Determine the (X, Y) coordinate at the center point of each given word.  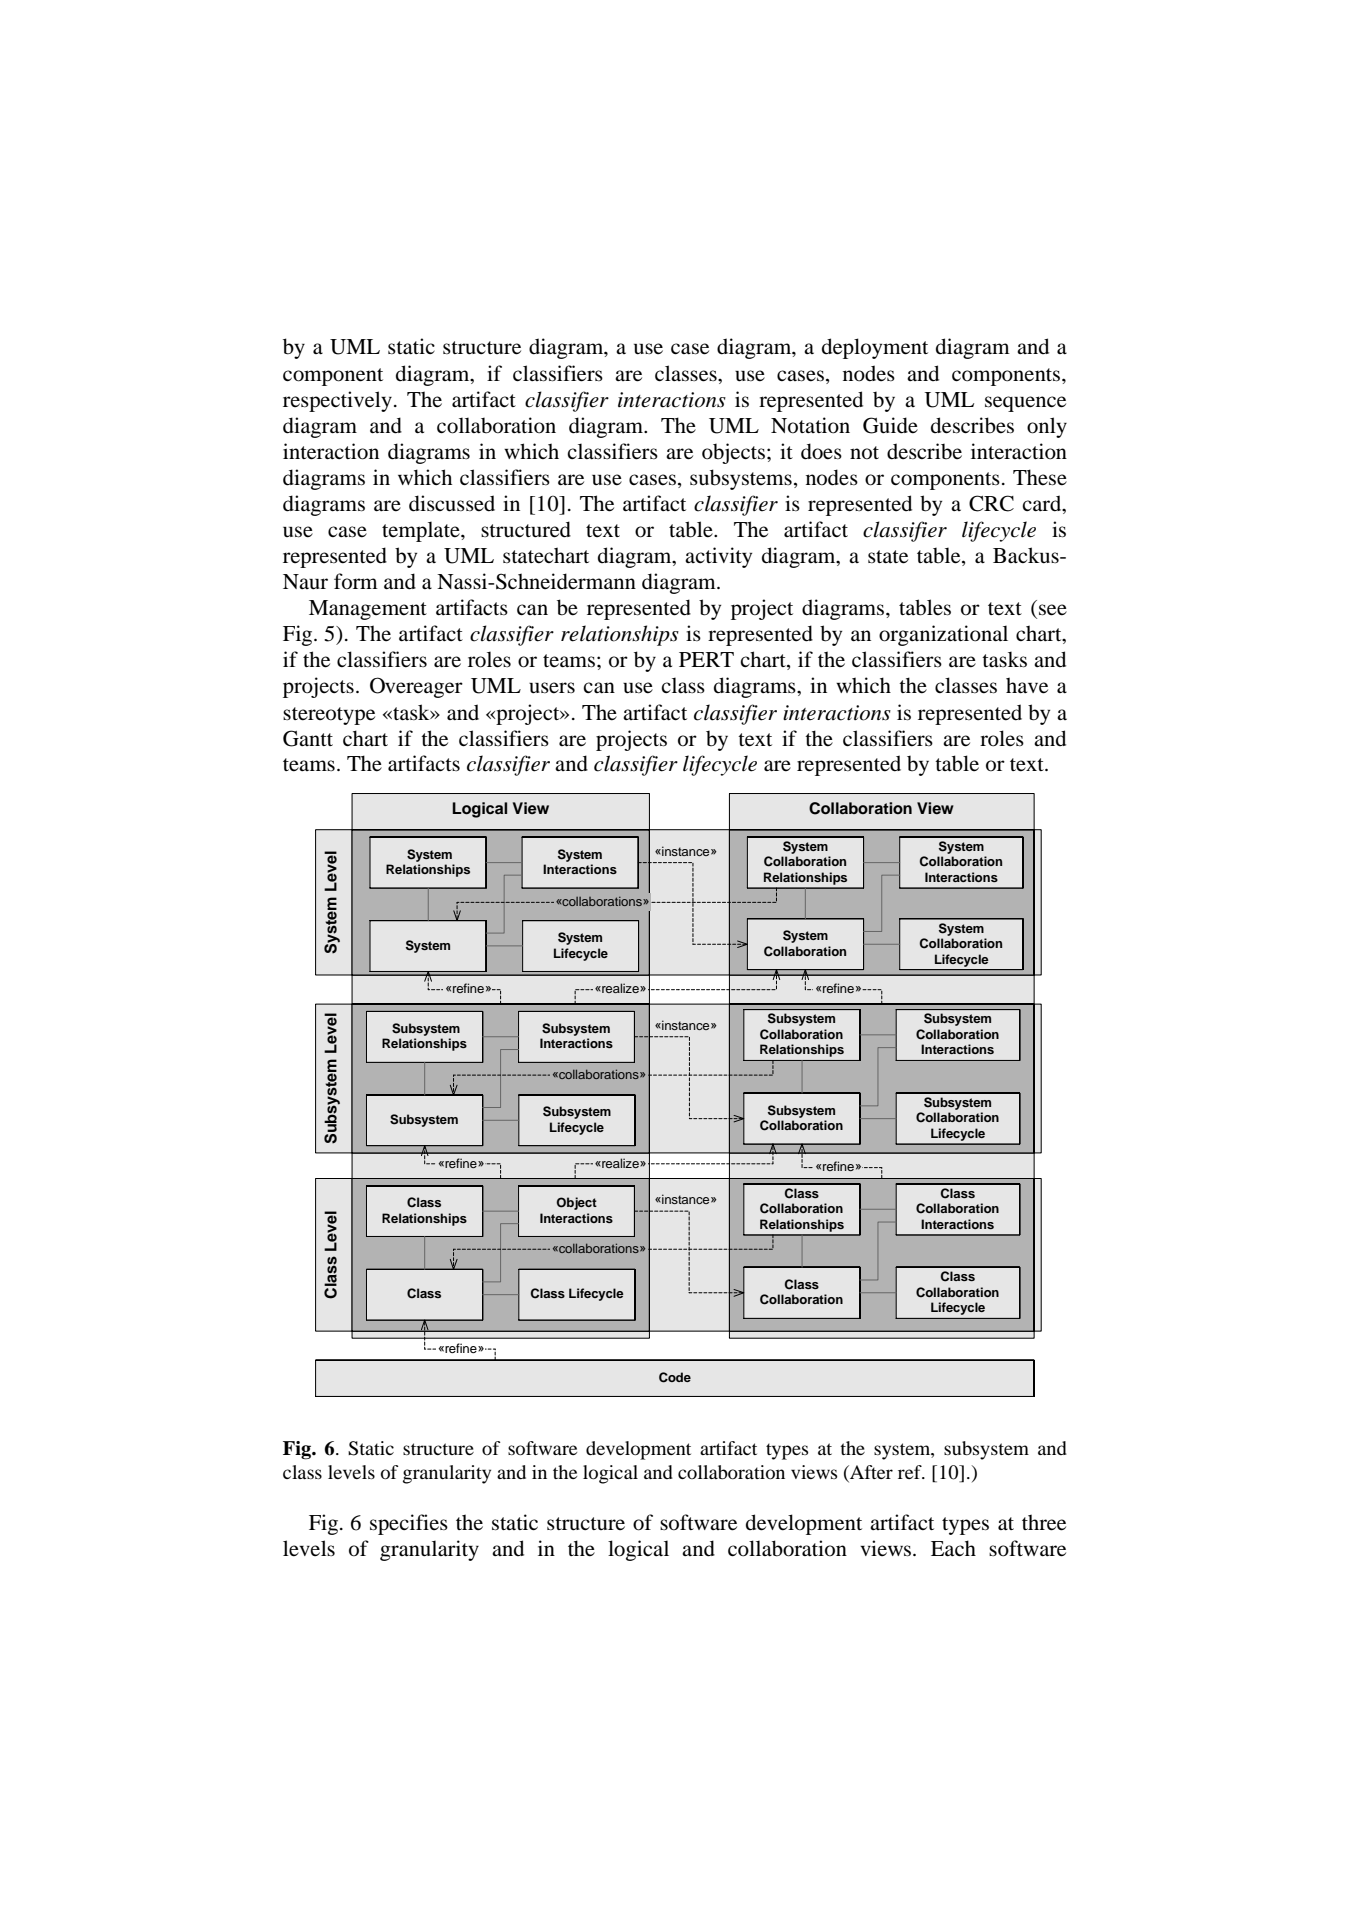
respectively (337, 401)
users (552, 688)
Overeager (416, 687)
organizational (943, 635)
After (870, 1473)
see (1053, 610)
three (1044, 1522)
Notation (810, 425)
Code (675, 1377)
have (1027, 685)
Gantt (308, 738)
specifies (409, 1524)
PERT (706, 659)
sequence (1025, 404)
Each (953, 1548)
